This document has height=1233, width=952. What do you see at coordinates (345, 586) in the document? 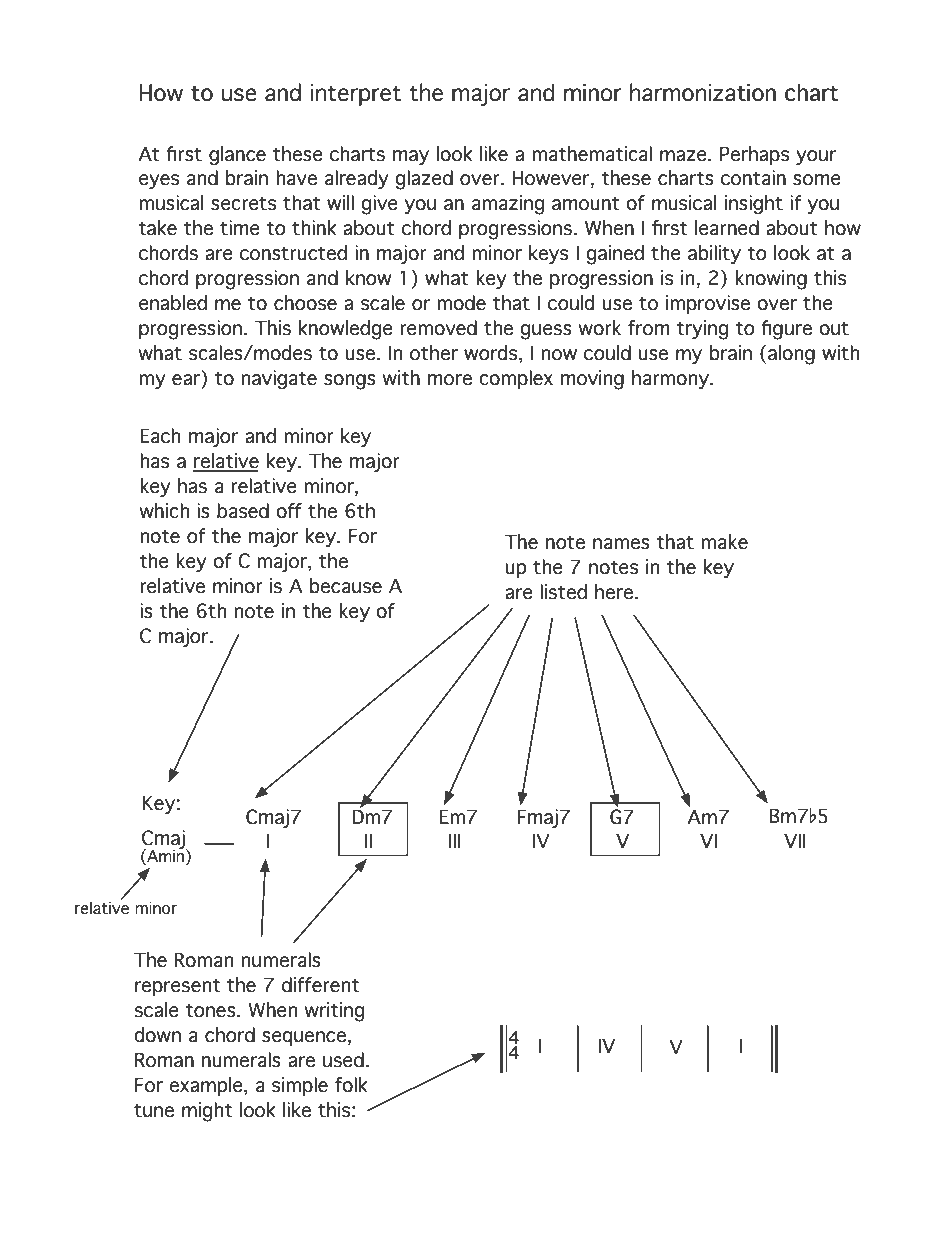
I see `because` at bounding box center [345, 586].
